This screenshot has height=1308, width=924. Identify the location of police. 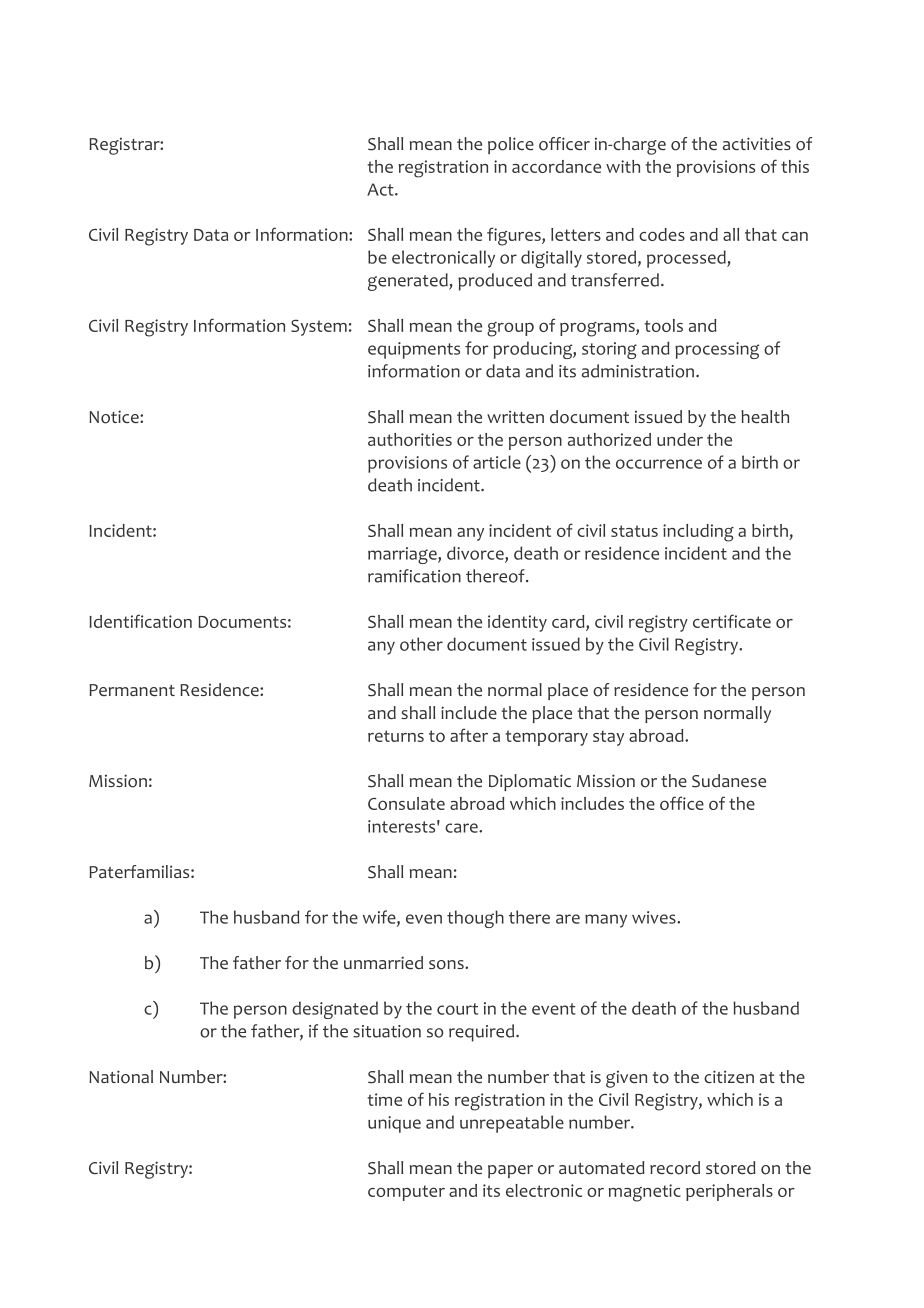
(511, 145).
